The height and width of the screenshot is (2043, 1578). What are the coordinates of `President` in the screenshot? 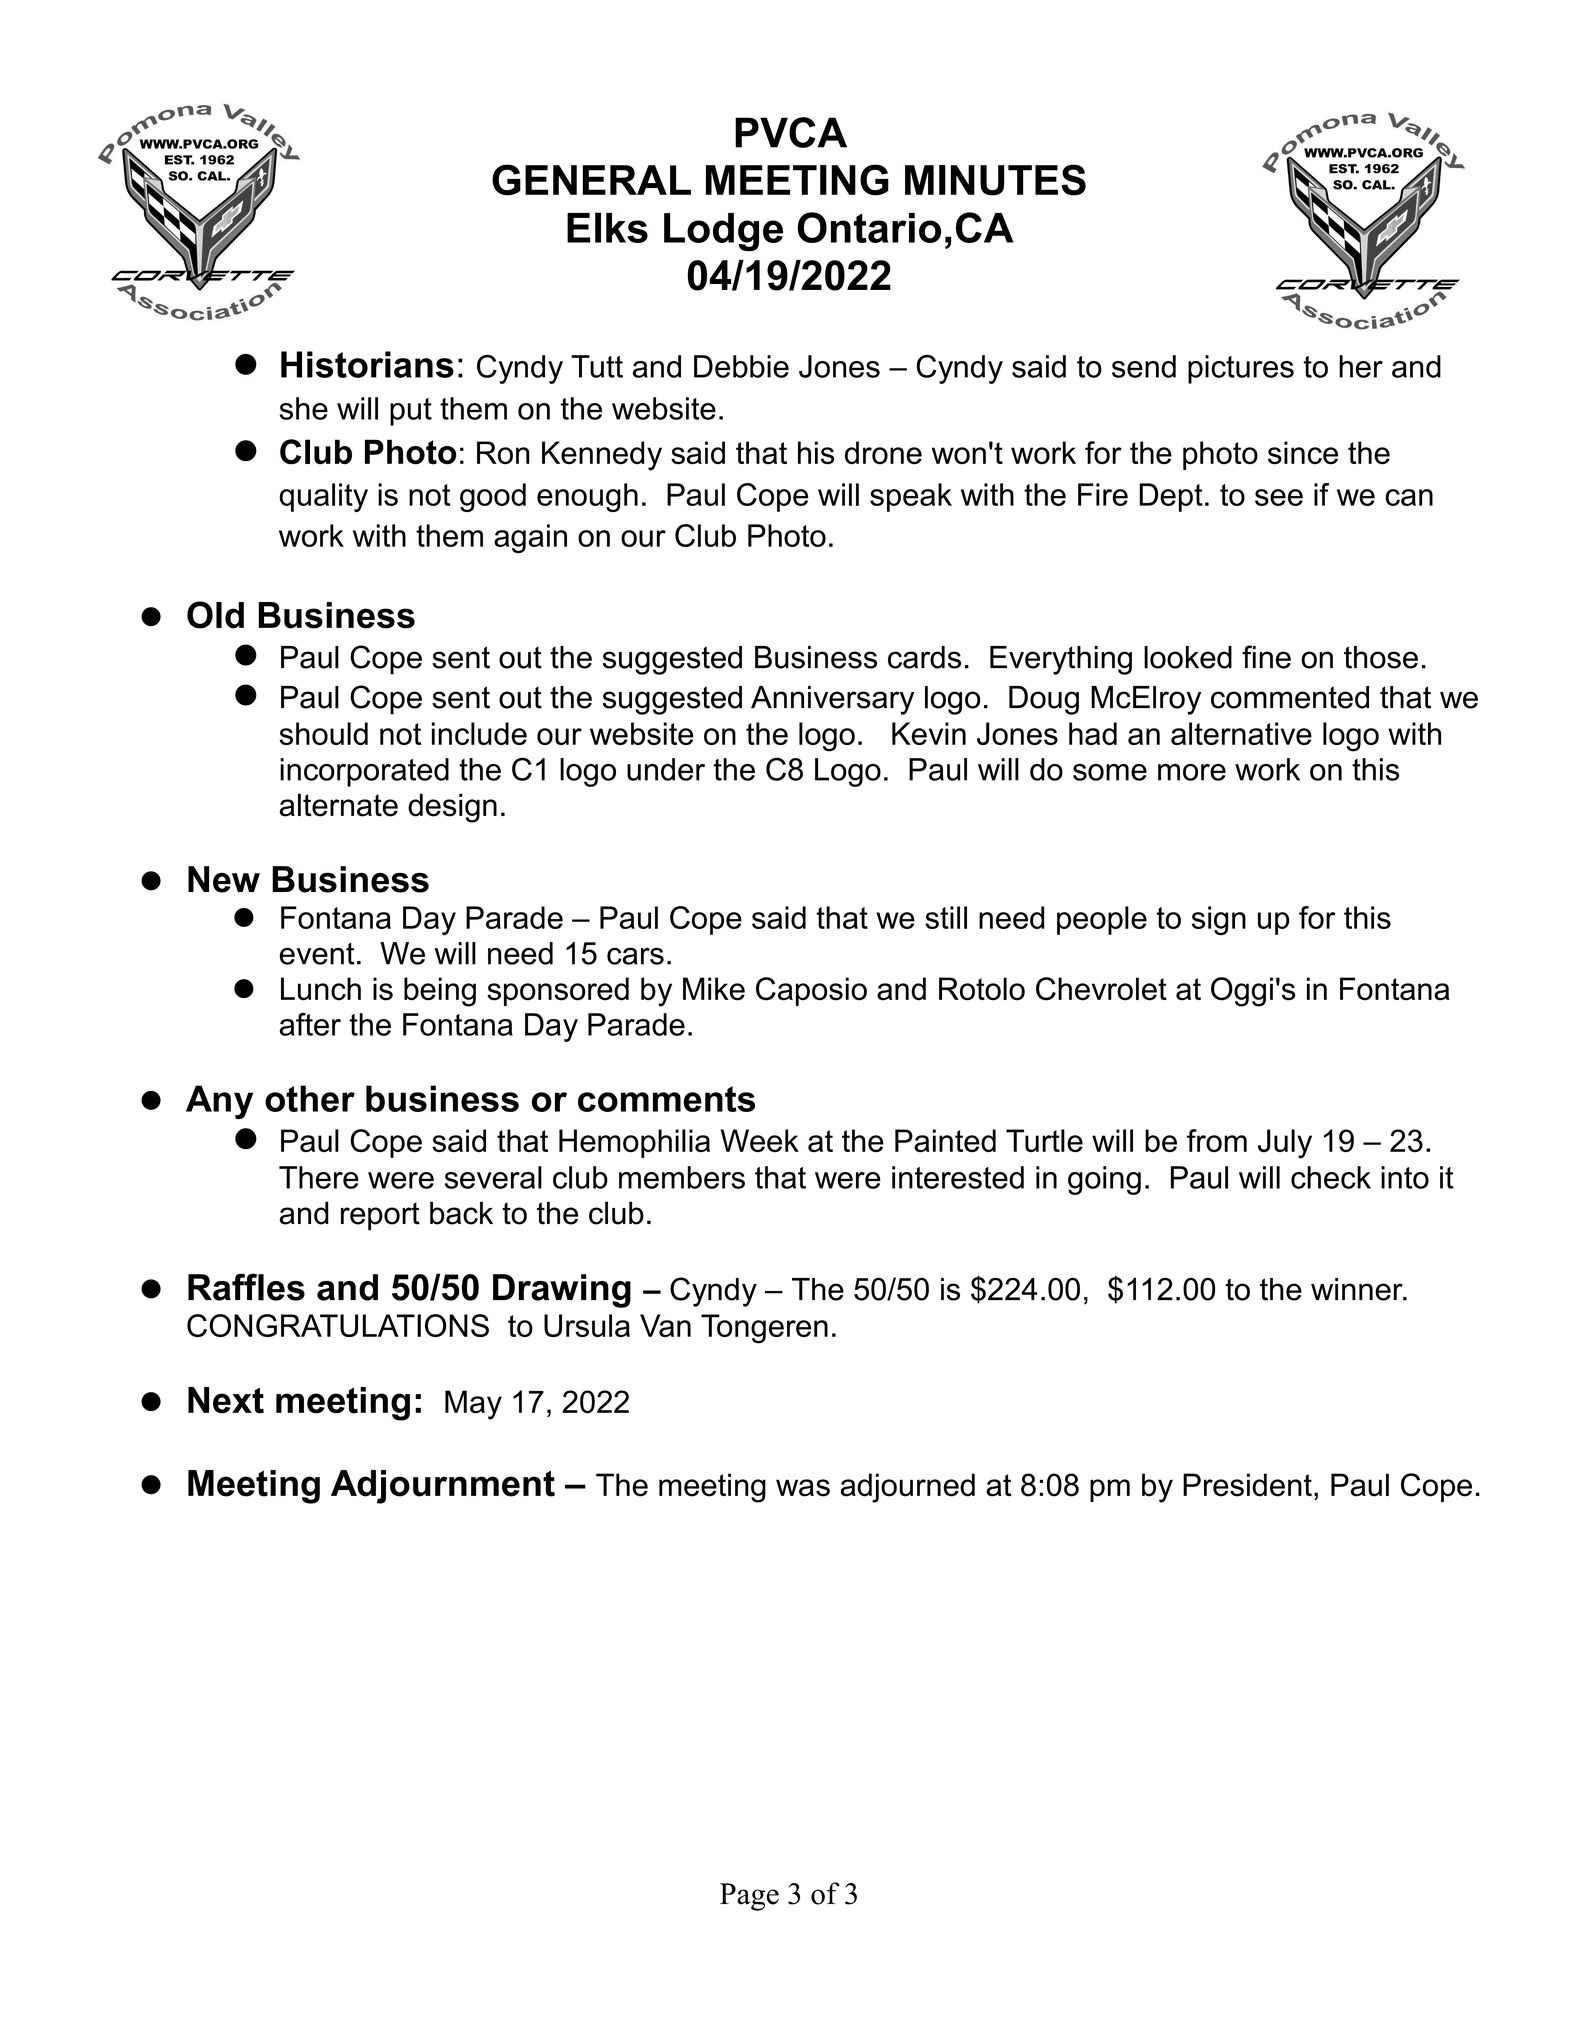 It's located at (1247, 1485).
